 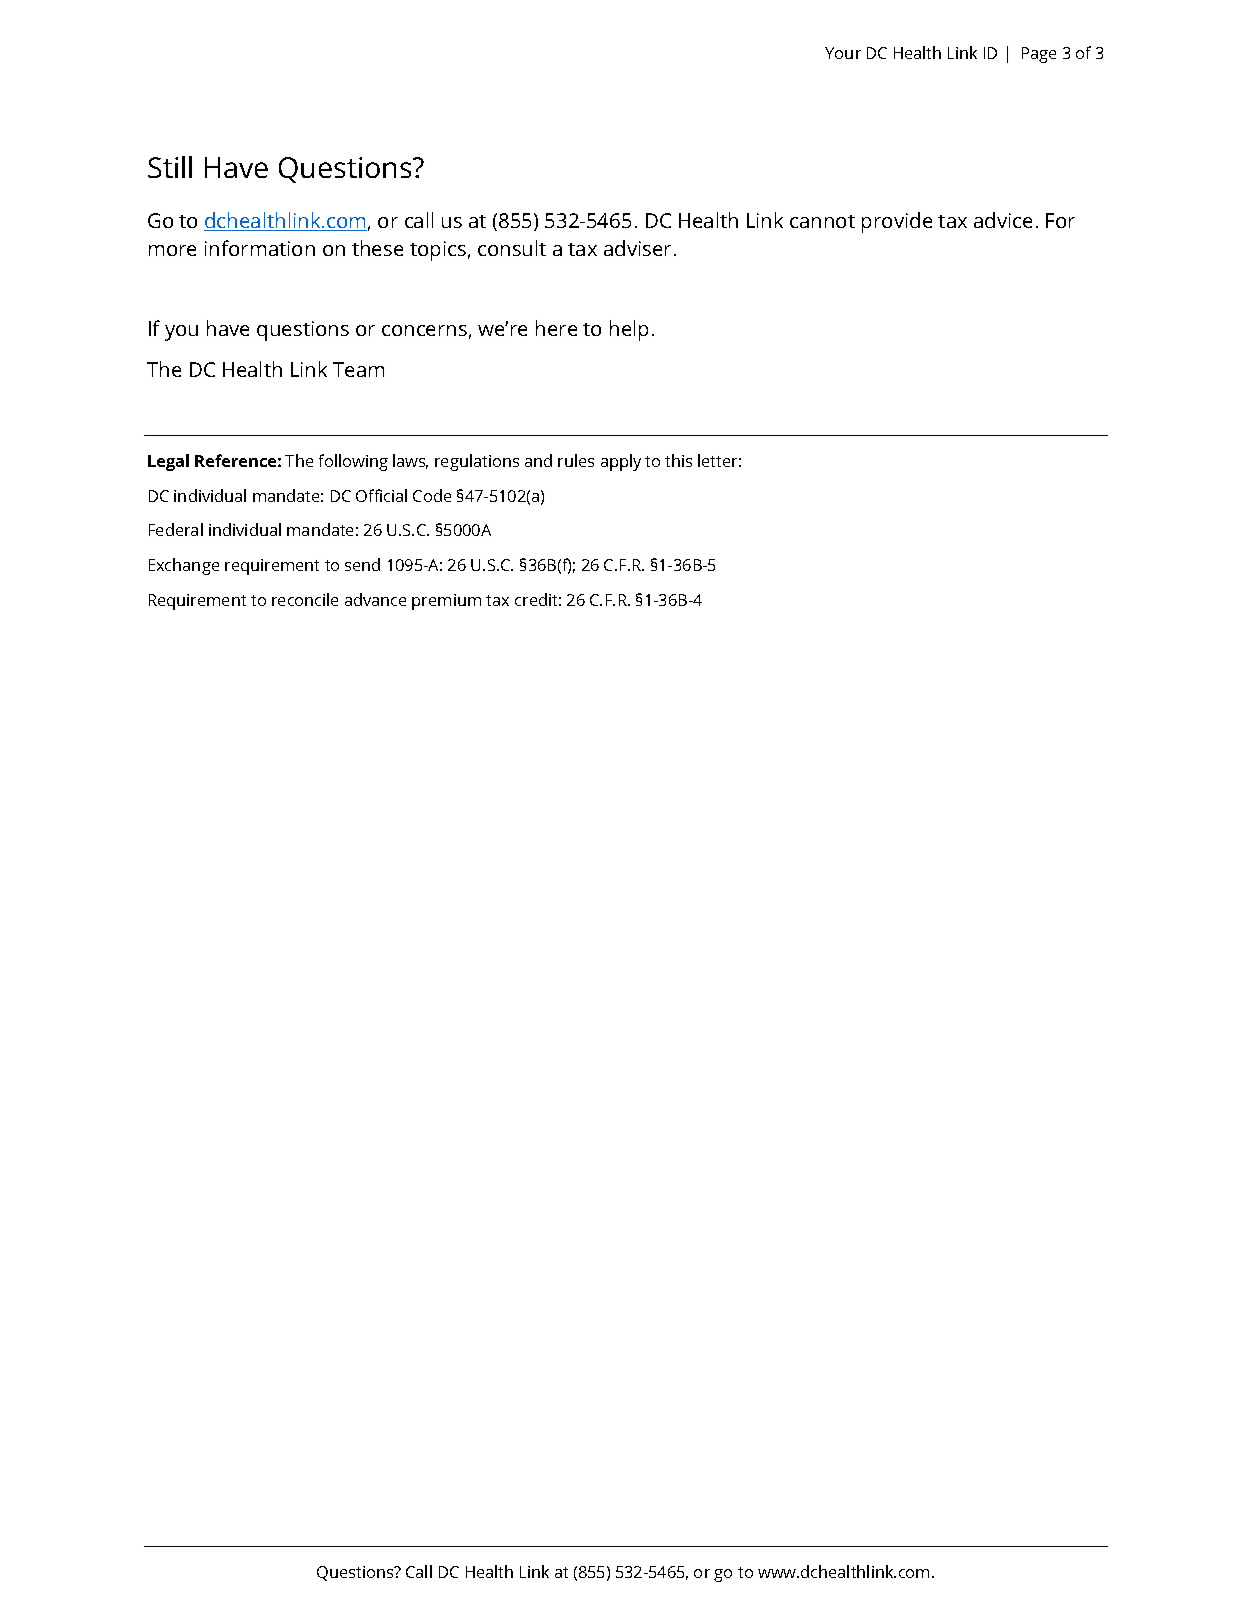 What do you see at coordinates (621, 462) in the screenshot?
I see `apply` at bounding box center [621, 462].
